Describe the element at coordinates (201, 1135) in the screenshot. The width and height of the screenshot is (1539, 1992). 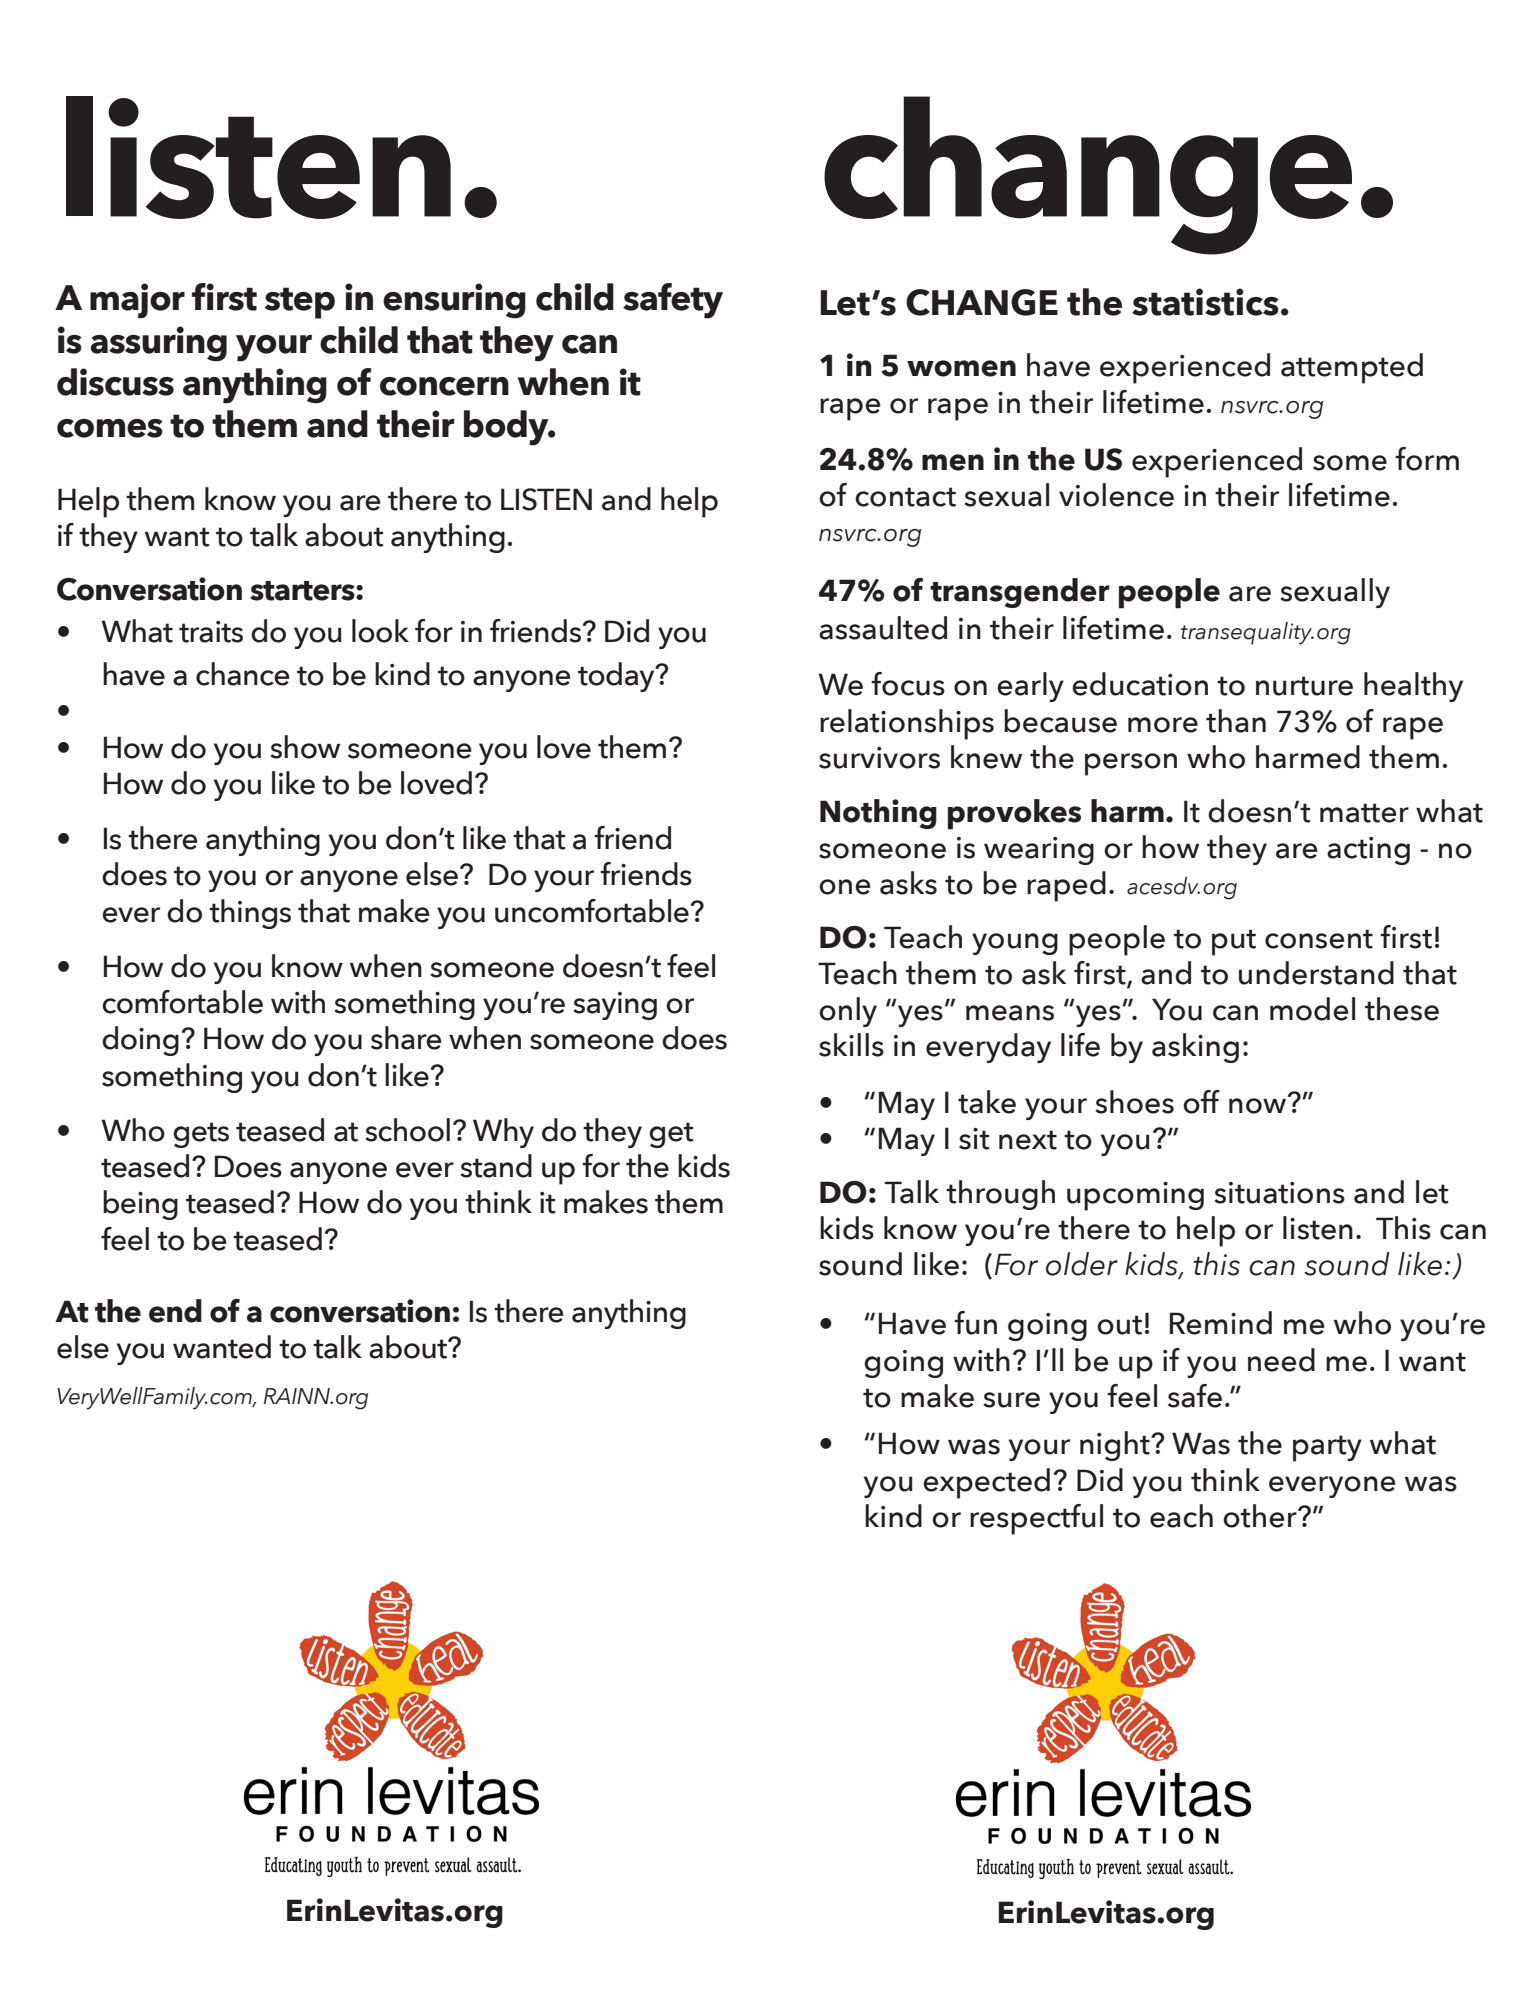
I see `gets` at that location.
